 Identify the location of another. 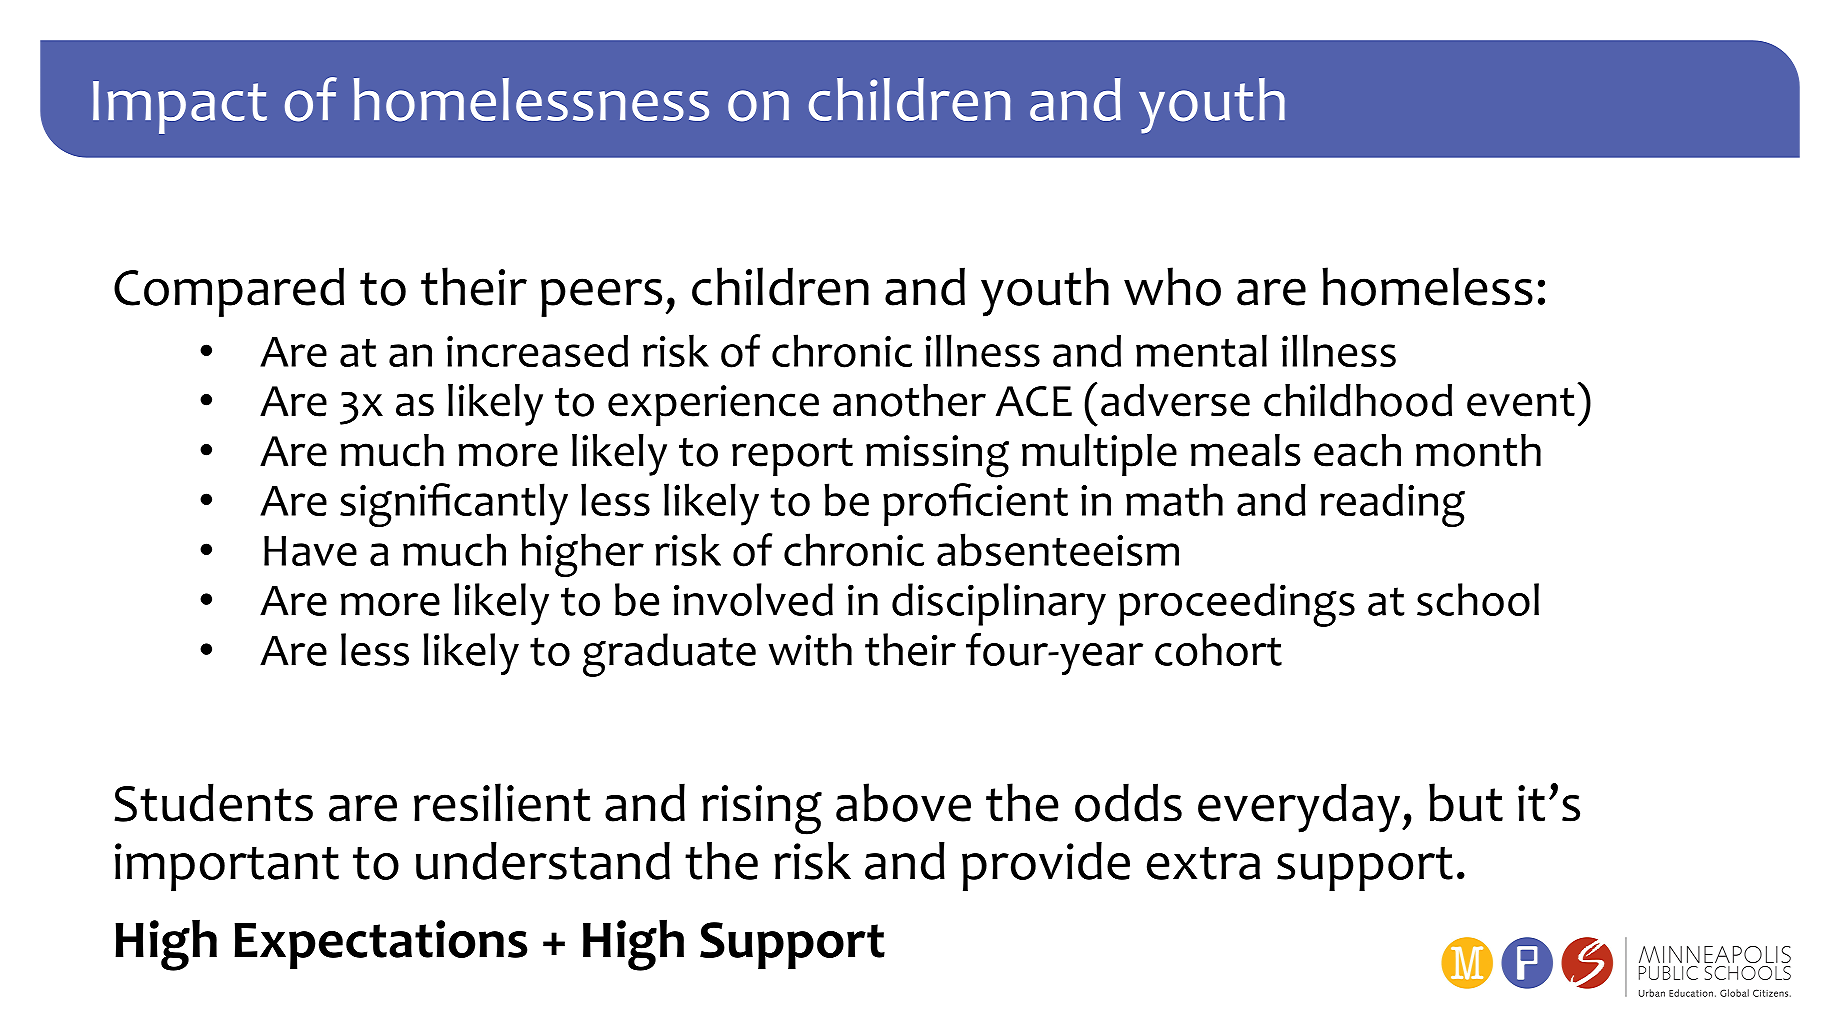
(909, 400).
